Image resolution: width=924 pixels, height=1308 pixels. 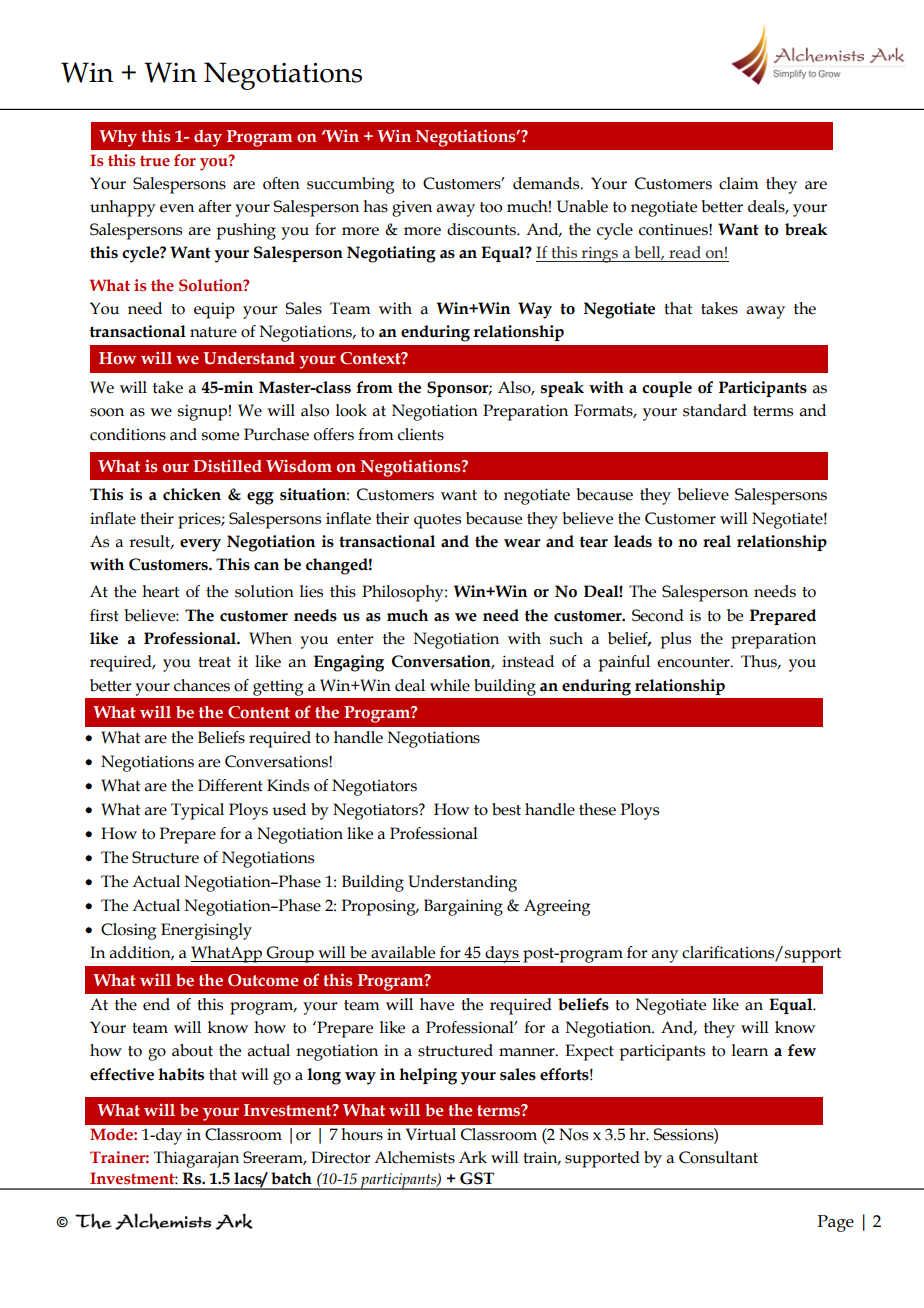 What do you see at coordinates (192, 494) in the image?
I see `chicken` at bounding box center [192, 494].
